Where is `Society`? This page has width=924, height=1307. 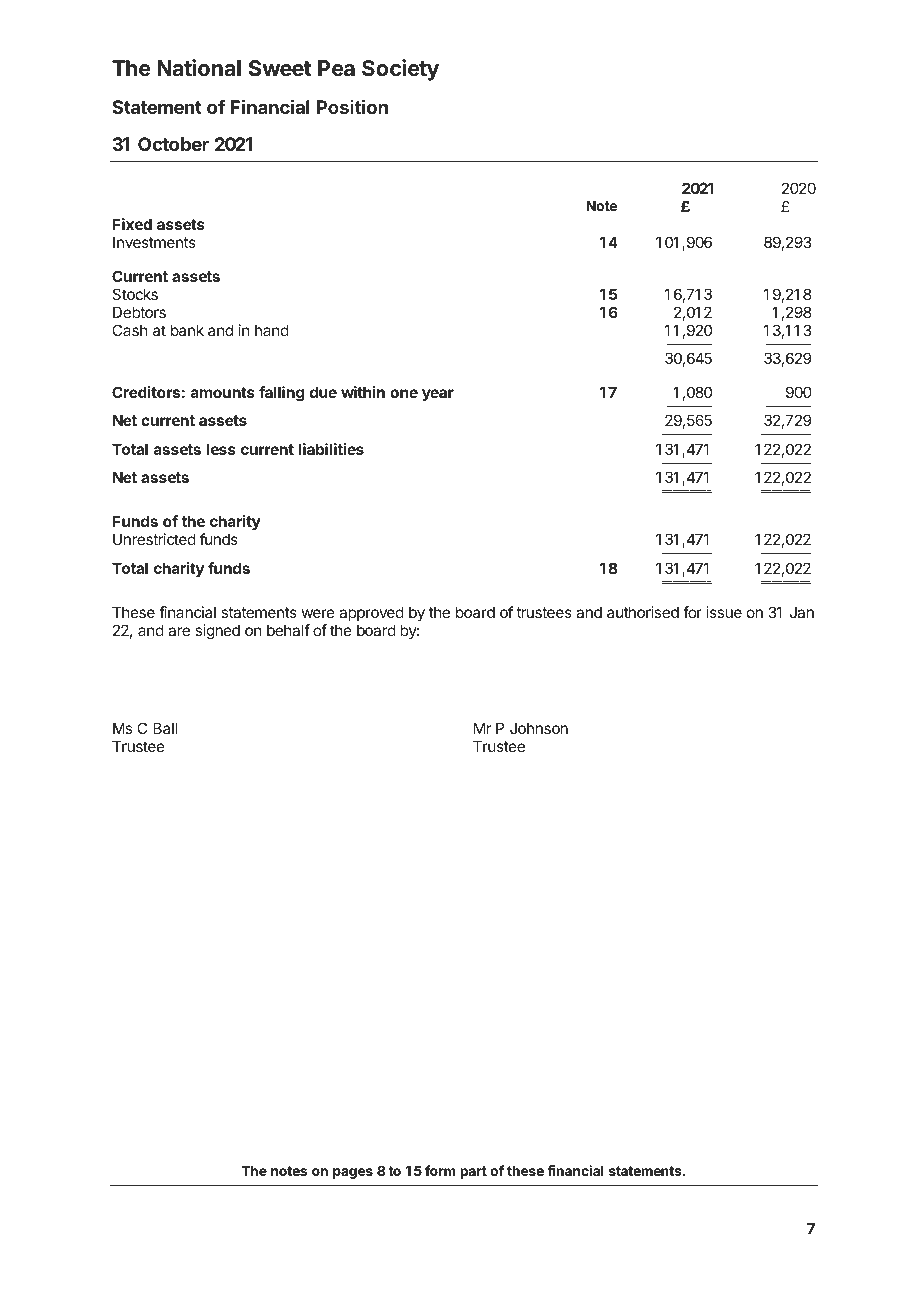 Society is located at coordinates (400, 70).
